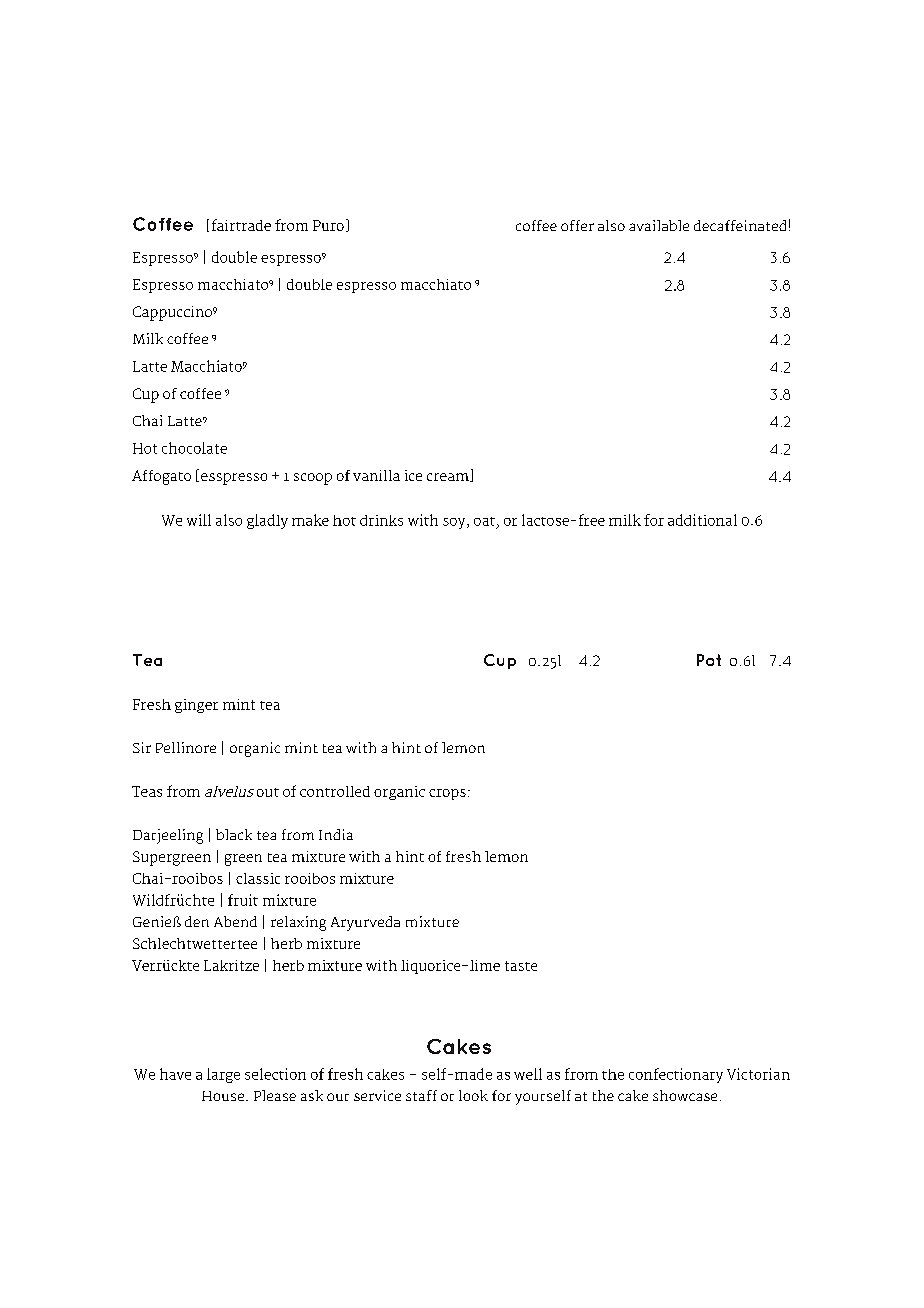 The width and height of the page is (924, 1308). I want to click on chocolate, so click(194, 448).
